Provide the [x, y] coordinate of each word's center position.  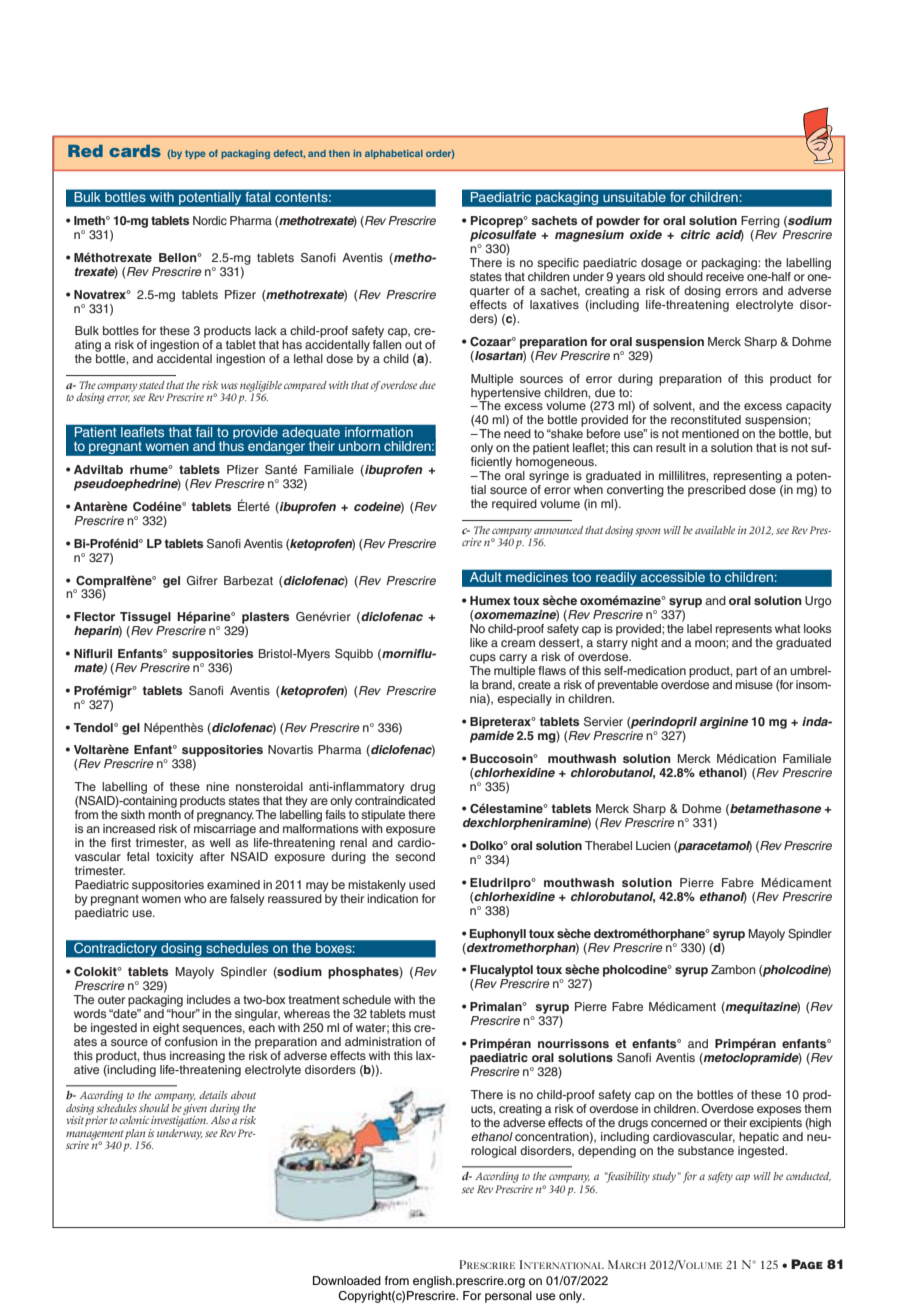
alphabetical [394, 154]
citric [695, 234]
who [195, 898]
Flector [94, 616]
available [715, 530]
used [422, 884]
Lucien [653, 845]
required [514, 505]
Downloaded [347, 1280]
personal [508, 1297]
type [195, 154]
